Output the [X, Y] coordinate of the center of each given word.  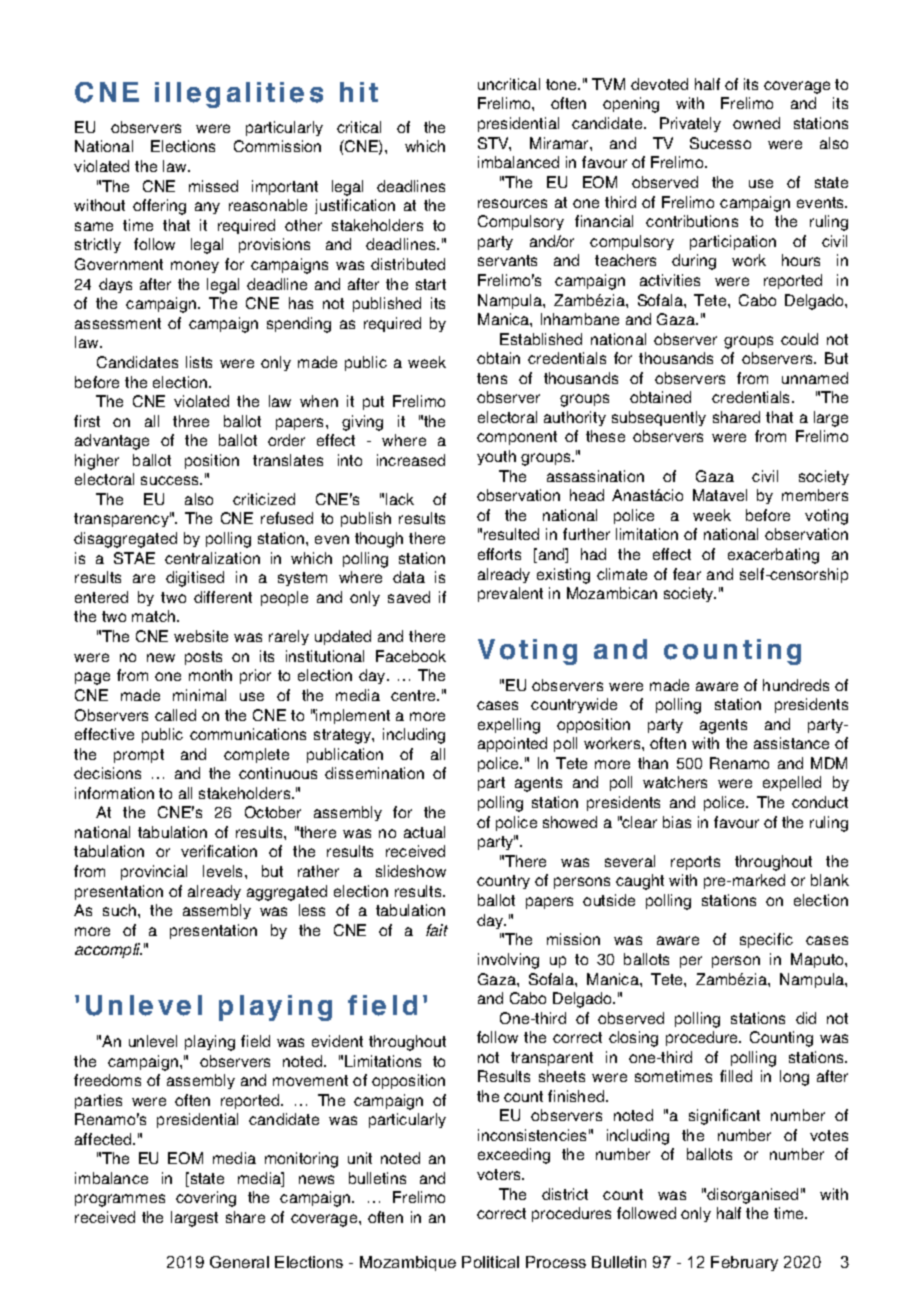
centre [414, 695]
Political [490, 1262]
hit [359, 92]
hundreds [796, 685]
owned [756, 123]
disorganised [752, 1196]
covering [206, 1199]
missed [213, 186]
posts [203, 658]
